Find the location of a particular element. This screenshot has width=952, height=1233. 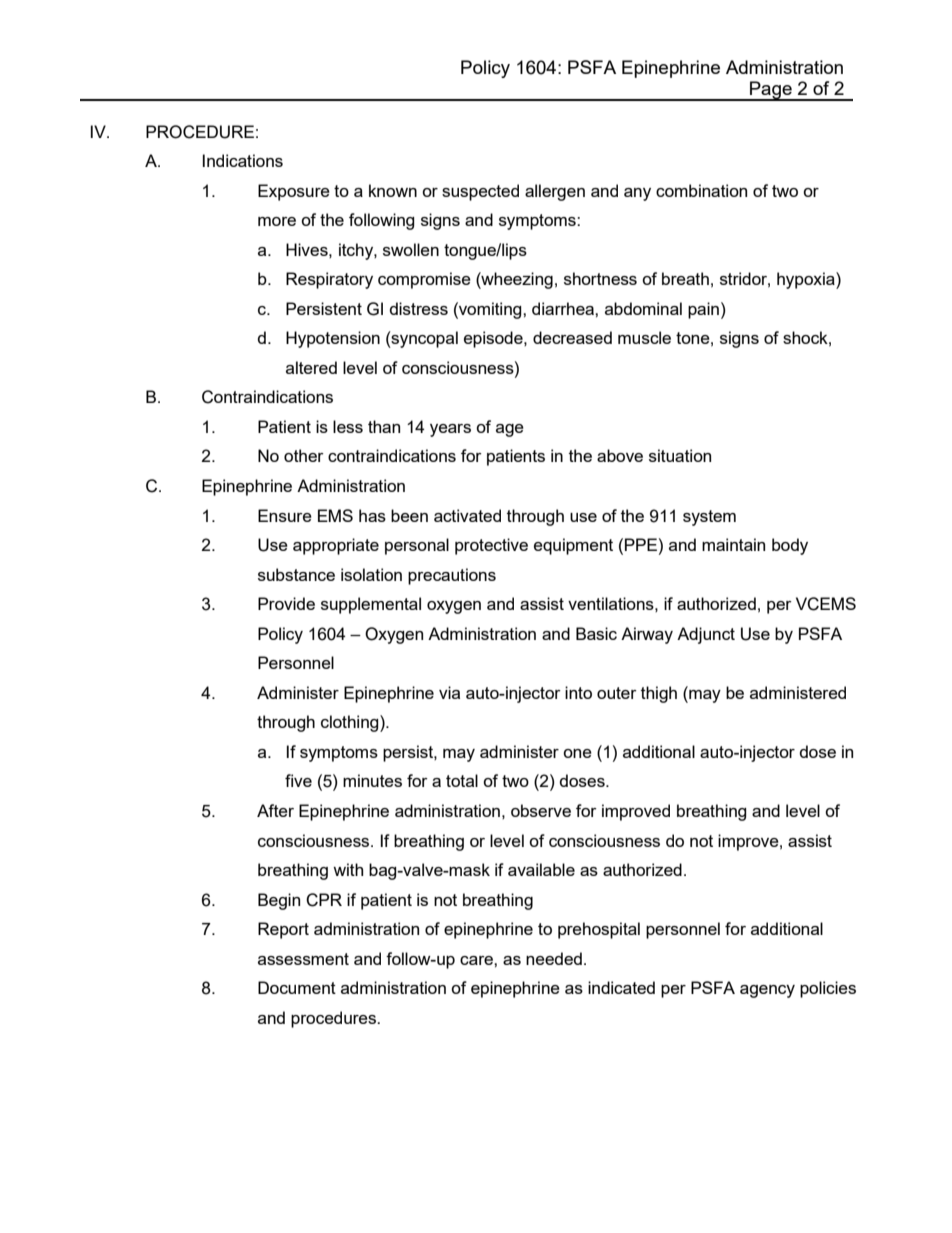

allergen is located at coordinates (555, 192).
